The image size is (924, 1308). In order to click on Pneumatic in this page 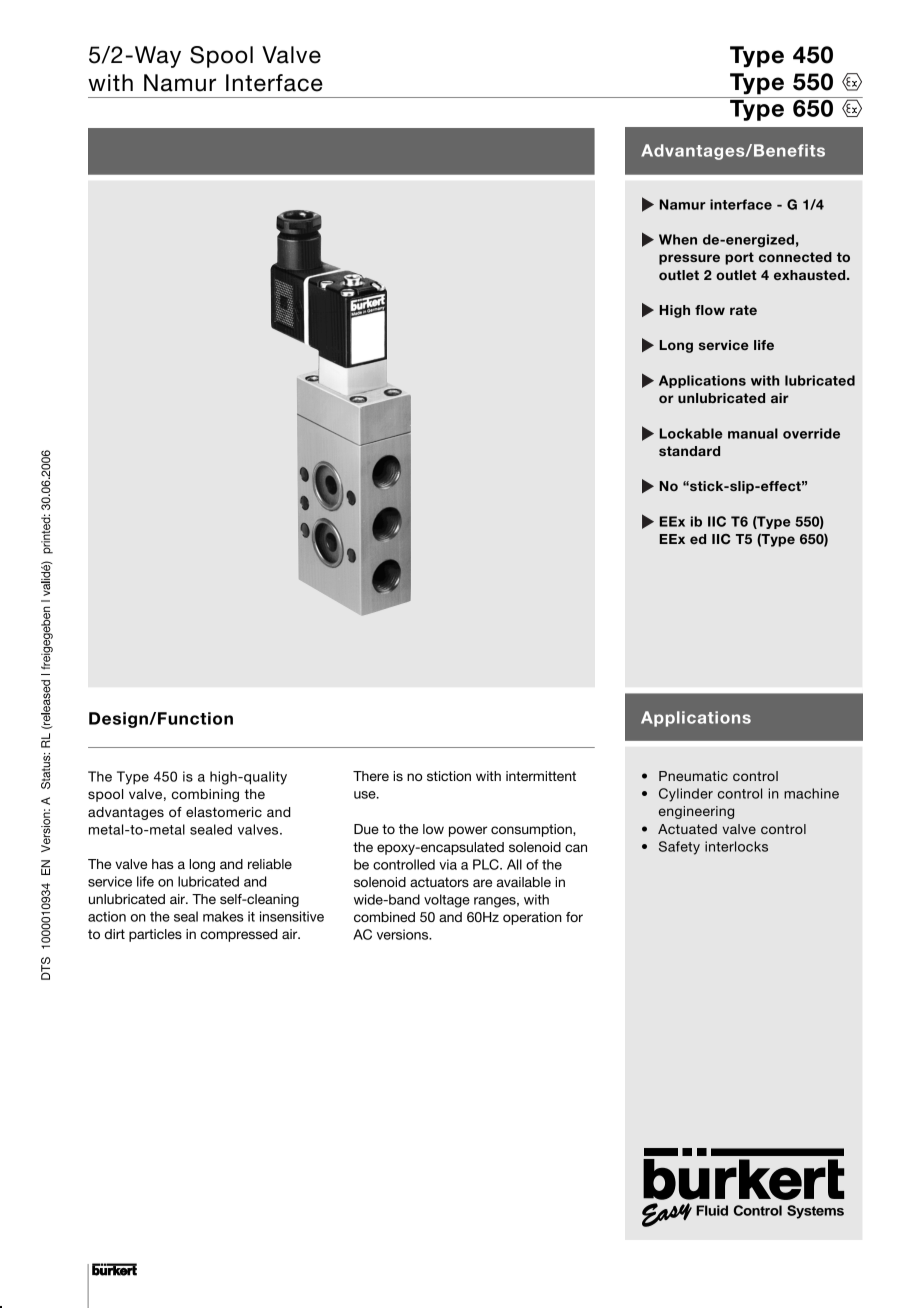, I will do `click(693, 776)`.
